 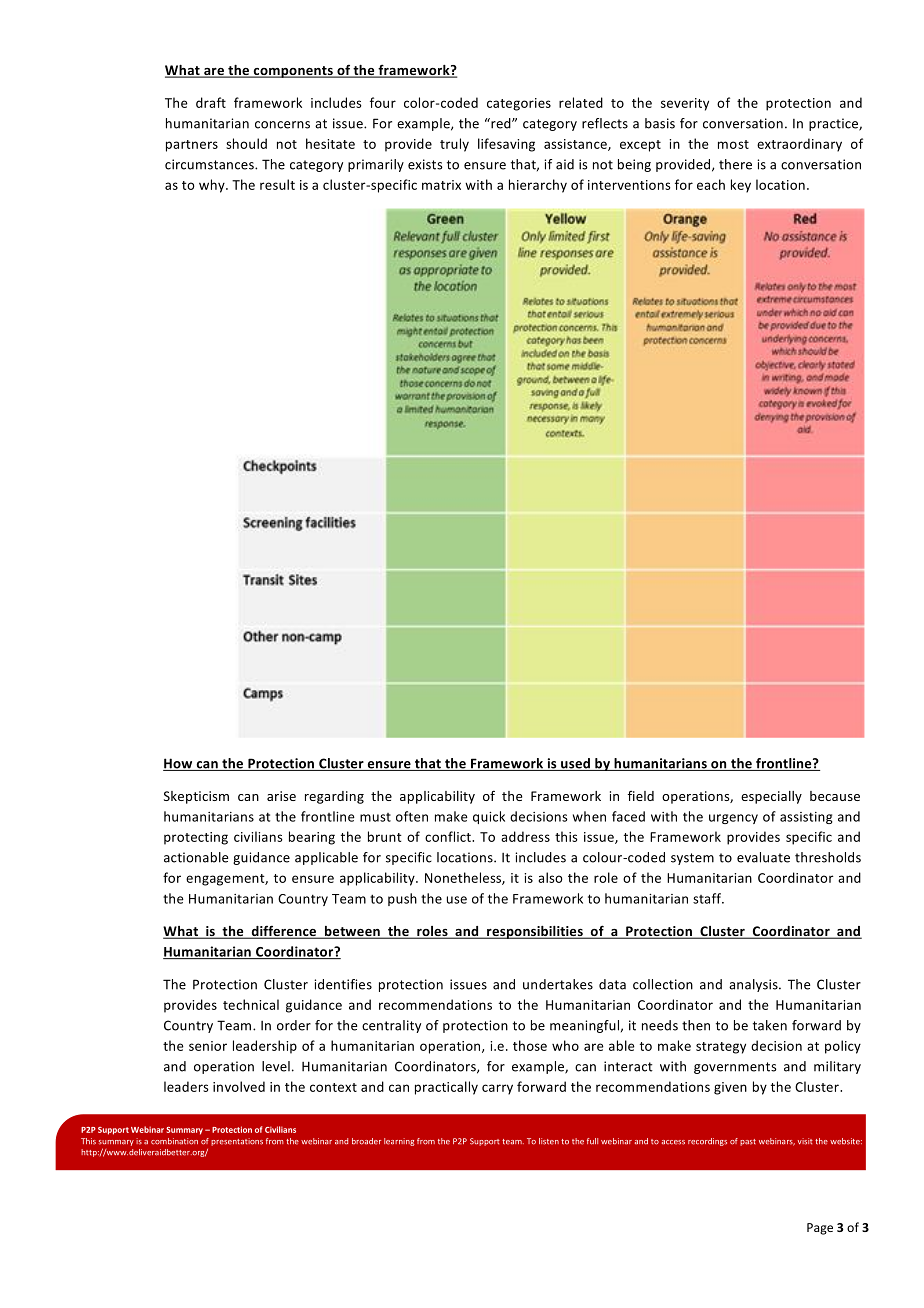 What do you see at coordinates (282, 125) in the screenshot?
I see `concerns` at bounding box center [282, 125].
